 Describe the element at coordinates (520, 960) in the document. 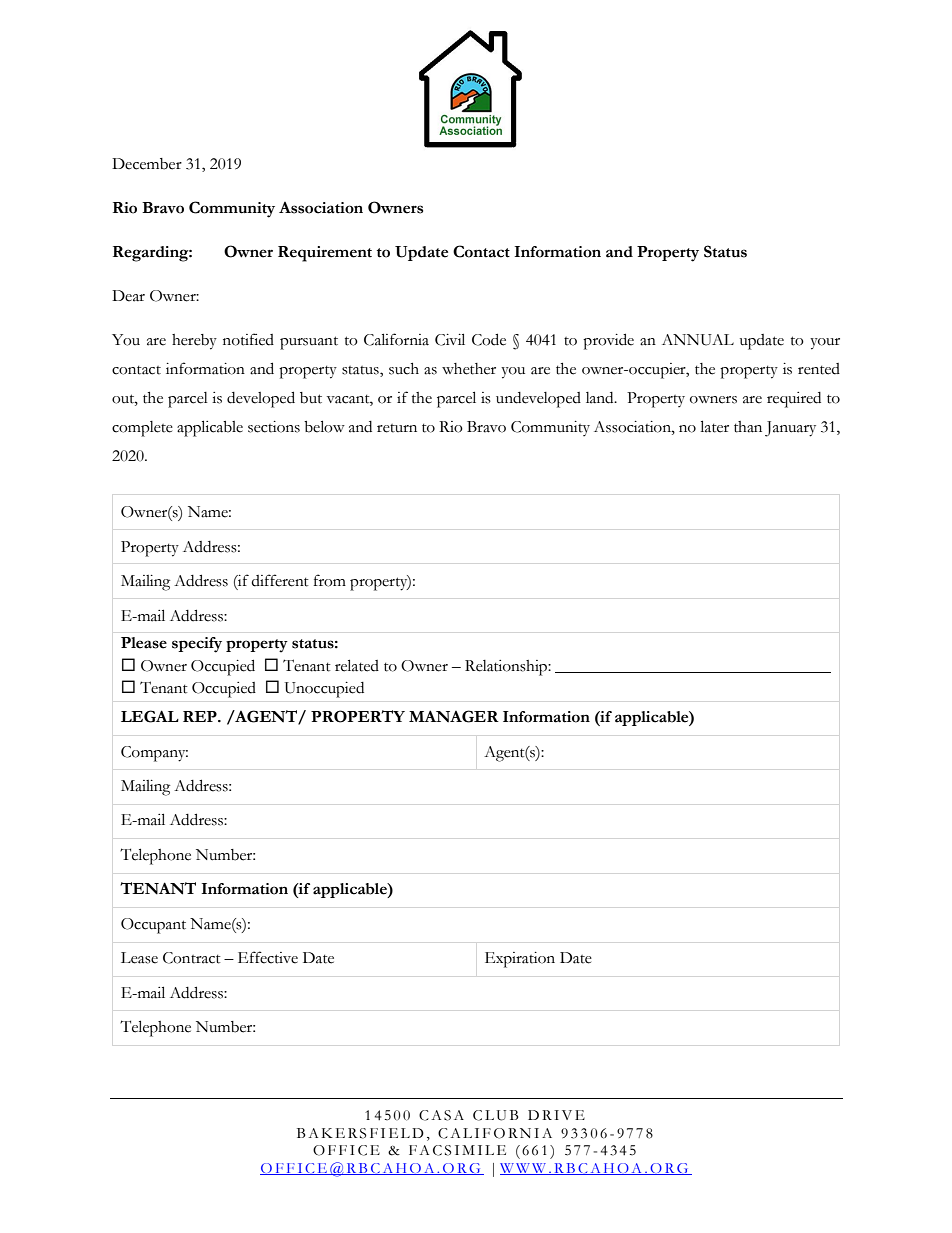

I see `Expiration` at that location.
